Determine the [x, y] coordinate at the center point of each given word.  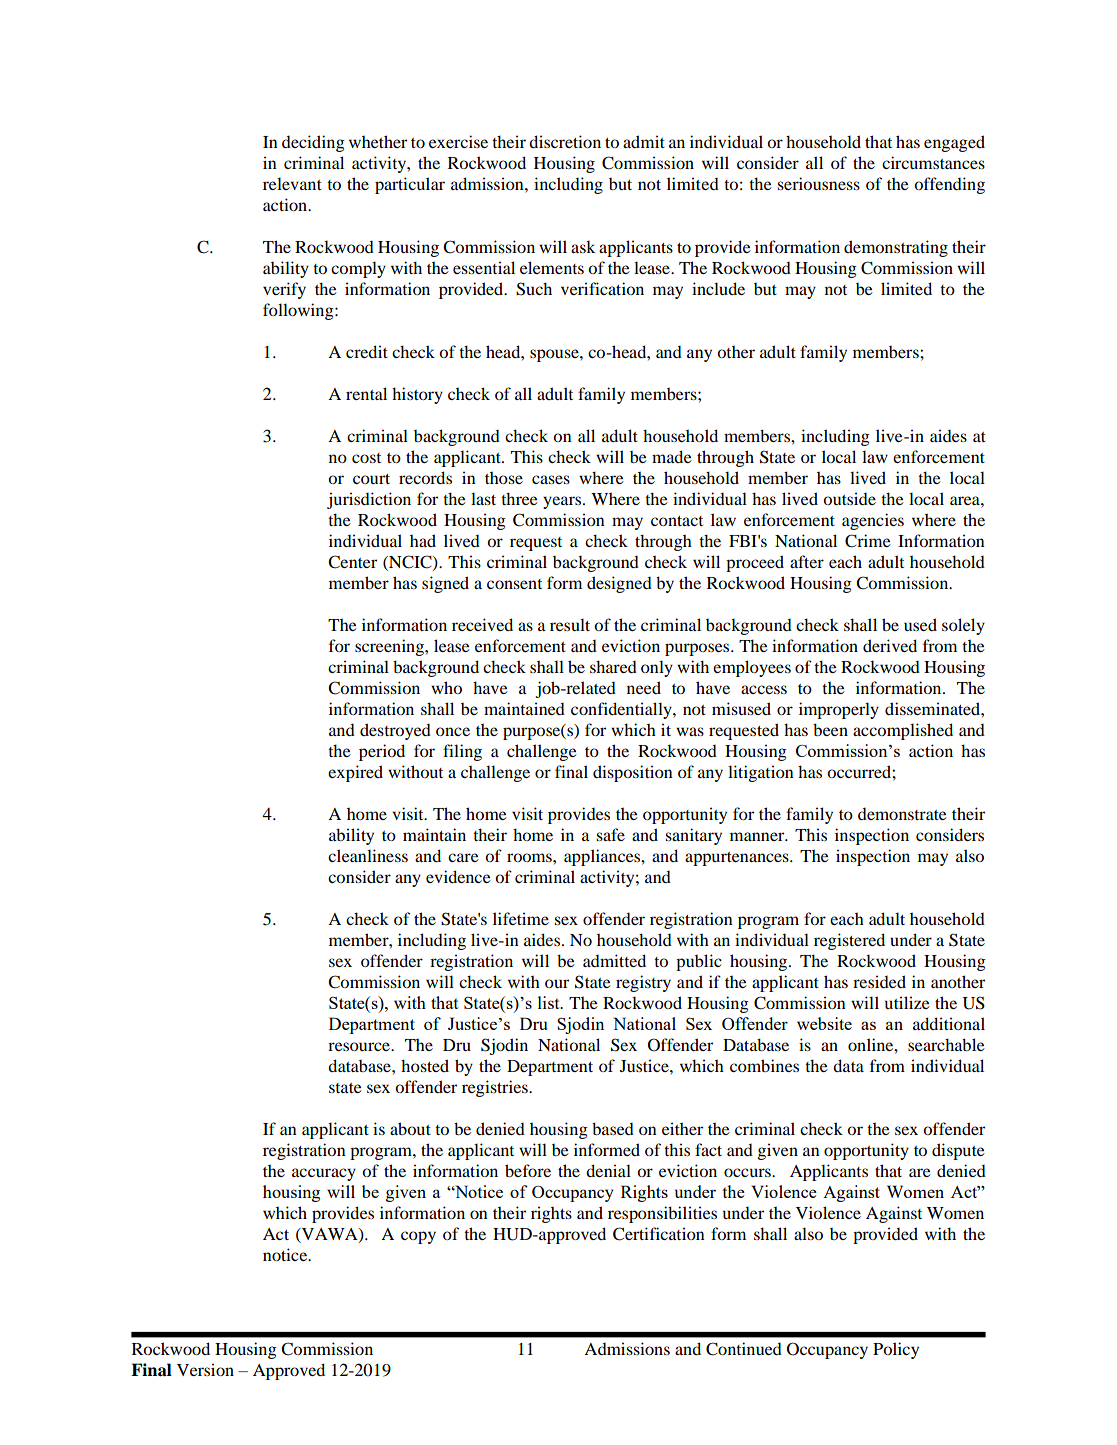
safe [610, 834]
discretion [565, 141]
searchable [946, 1044]
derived [890, 645]
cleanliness [368, 855]
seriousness [818, 183]
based [613, 1128]
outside [849, 498]
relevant [292, 183]
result [570, 624]
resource [360, 1046]
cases [551, 479]
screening [390, 647]
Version [205, 1369]
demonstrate [902, 813]
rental [366, 393]
